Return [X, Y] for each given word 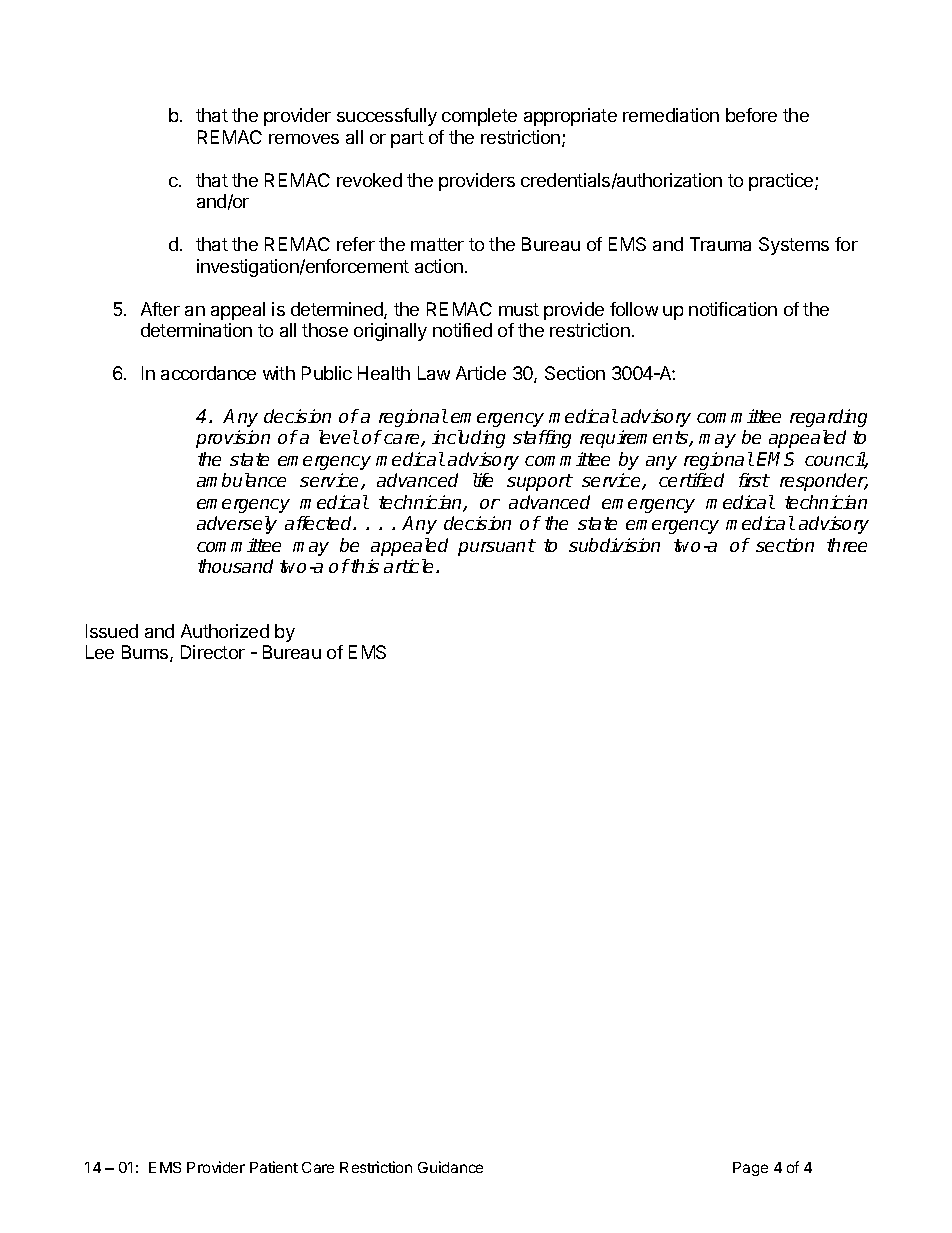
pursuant [497, 547]
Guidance [450, 1167]
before [751, 115]
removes [304, 139]
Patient [274, 1167]
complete [479, 117]
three [847, 545]
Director [213, 652]
